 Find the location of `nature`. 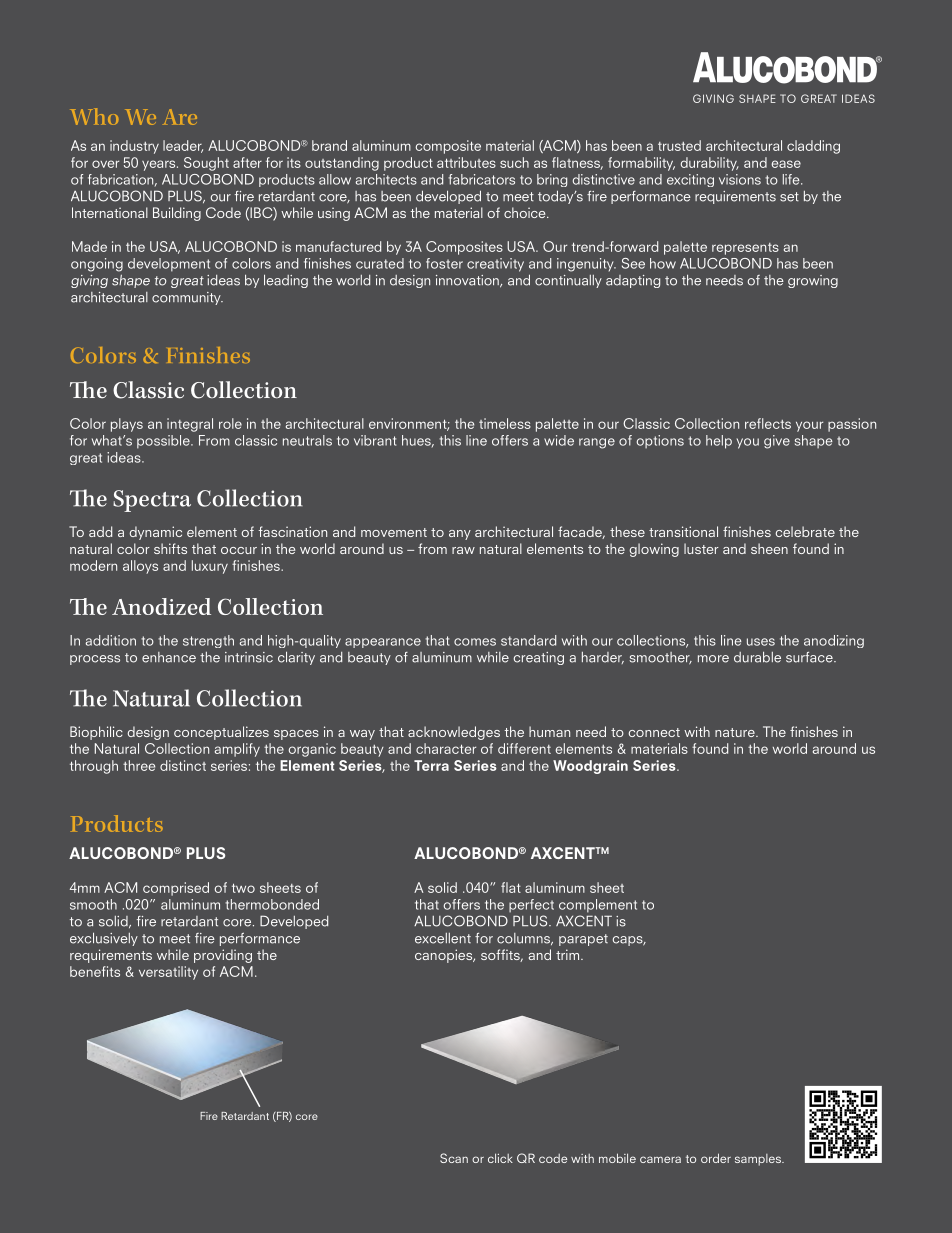

nature is located at coordinates (736, 732).
